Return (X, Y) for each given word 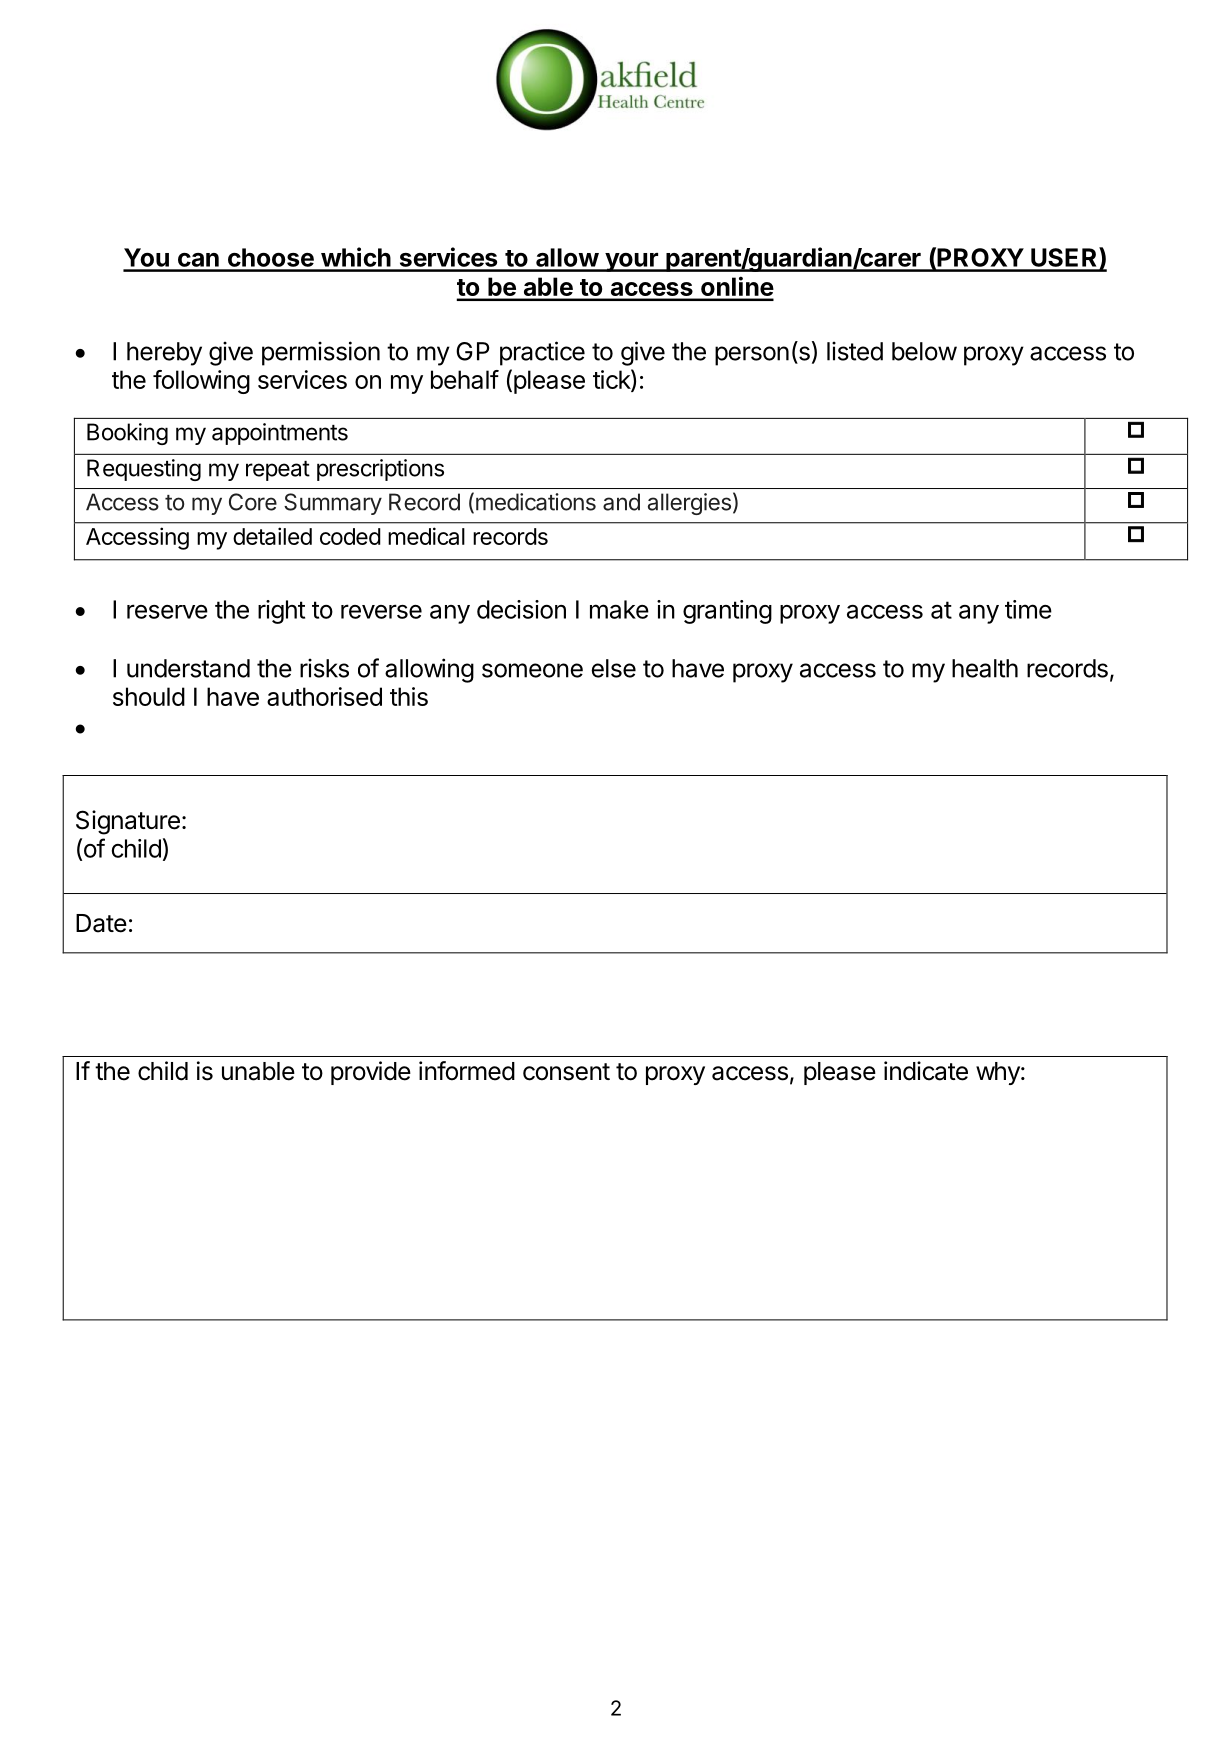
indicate (926, 1071)
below (924, 351)
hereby (164, 354)
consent (566, 1072)
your (631, 262)
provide (371, 1073)
